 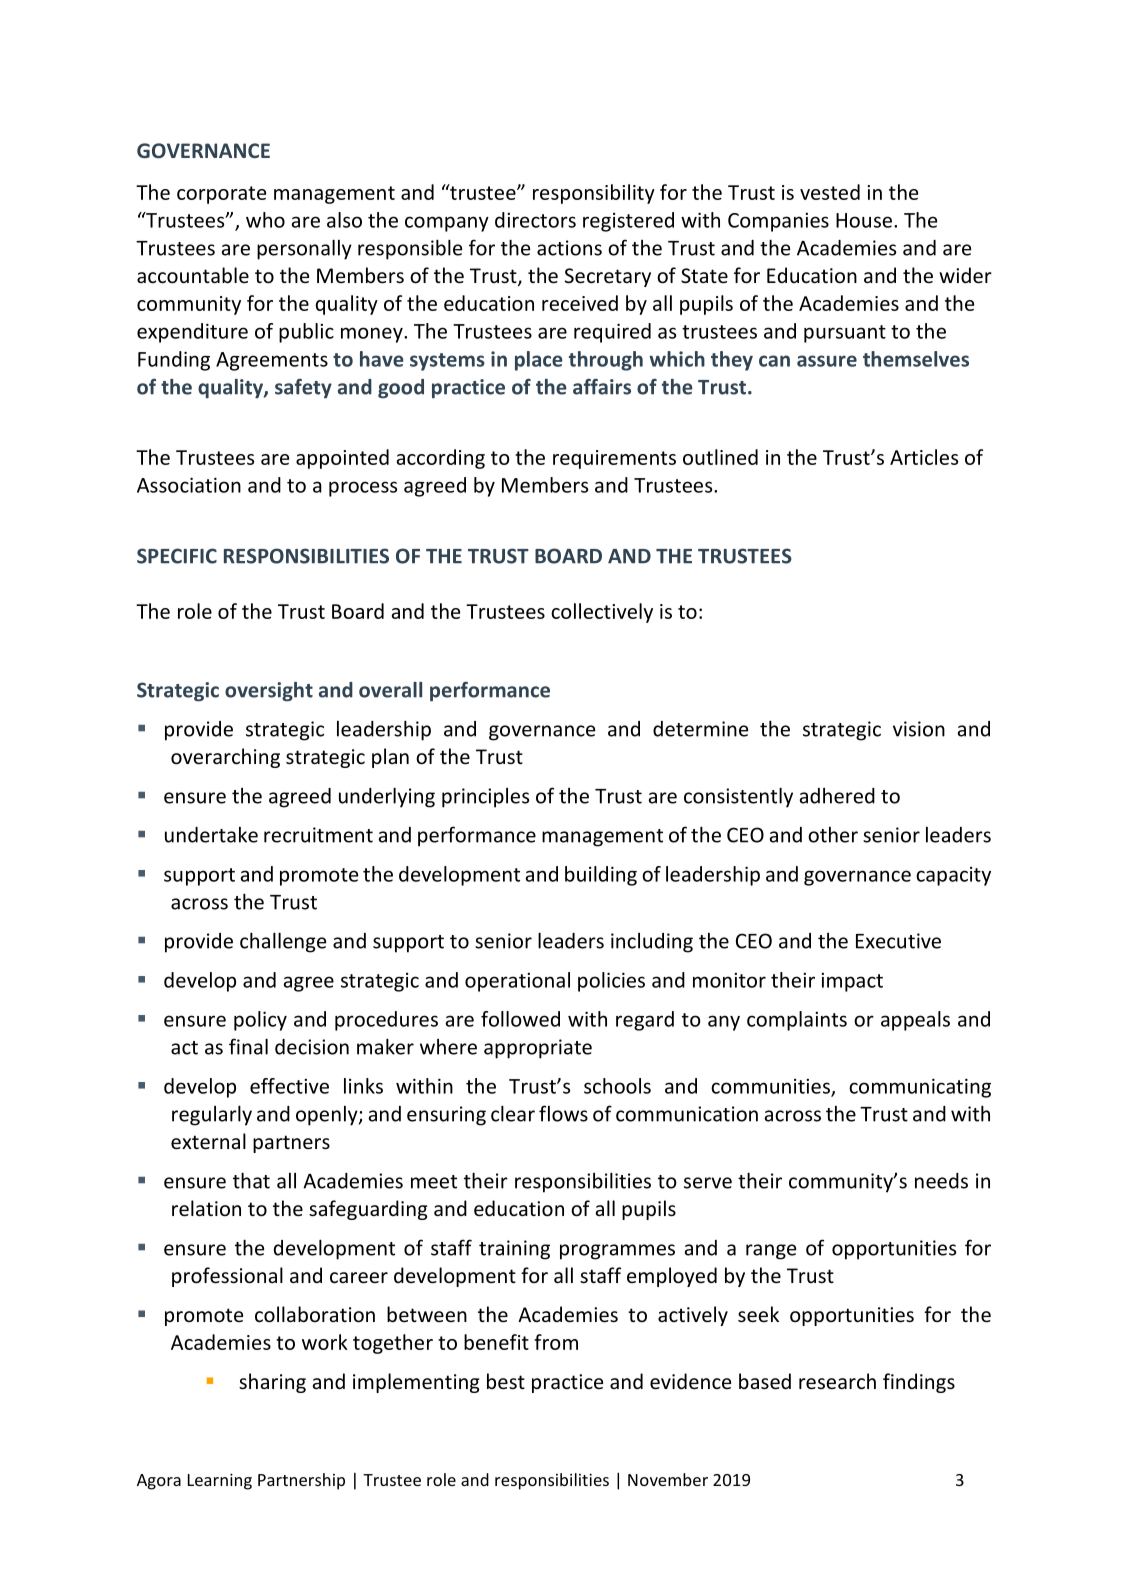 I want to click on Learning, so click(x=220, y=1481).
